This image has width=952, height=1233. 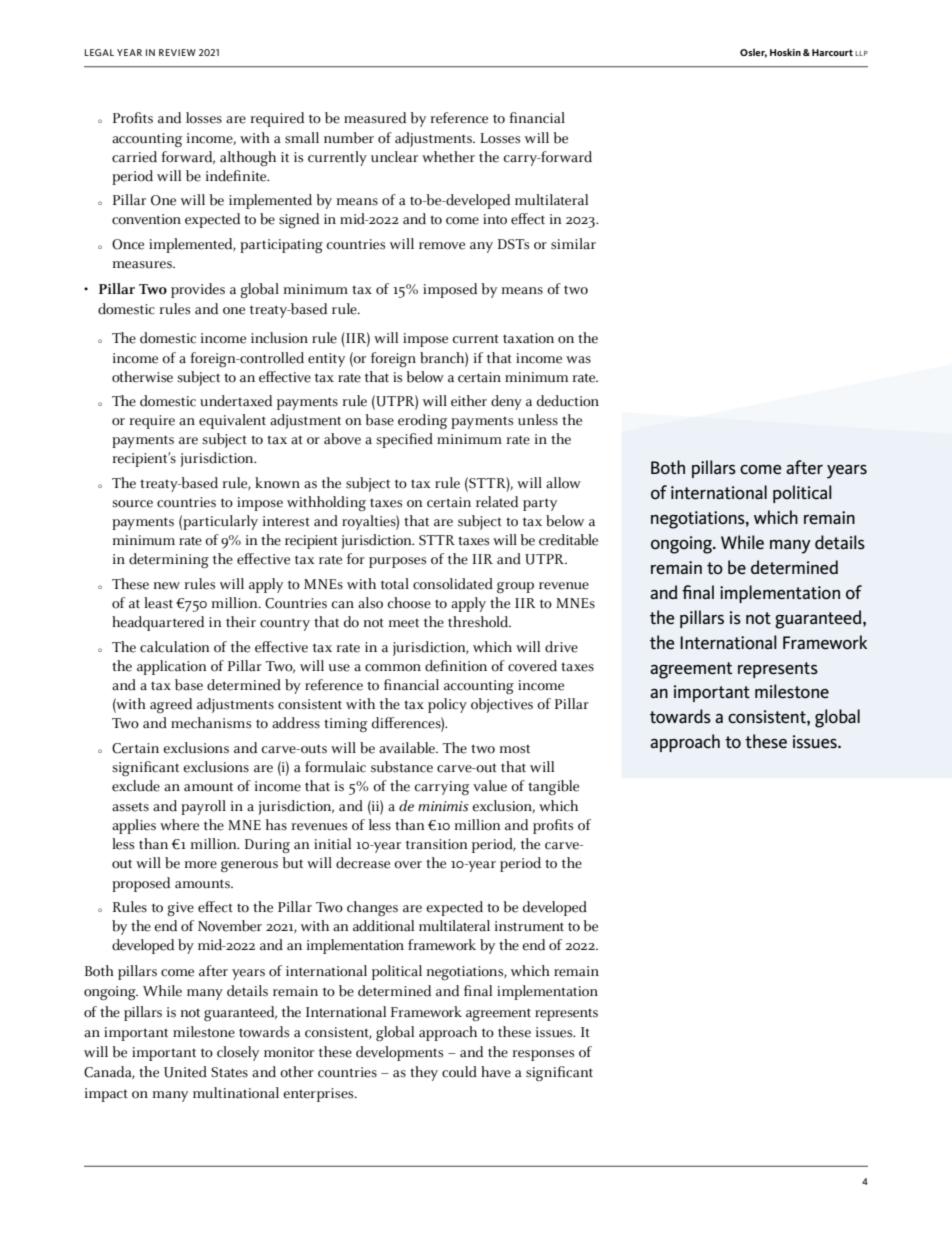 I want to click on Harcourt, so click(x=832, y=52).
